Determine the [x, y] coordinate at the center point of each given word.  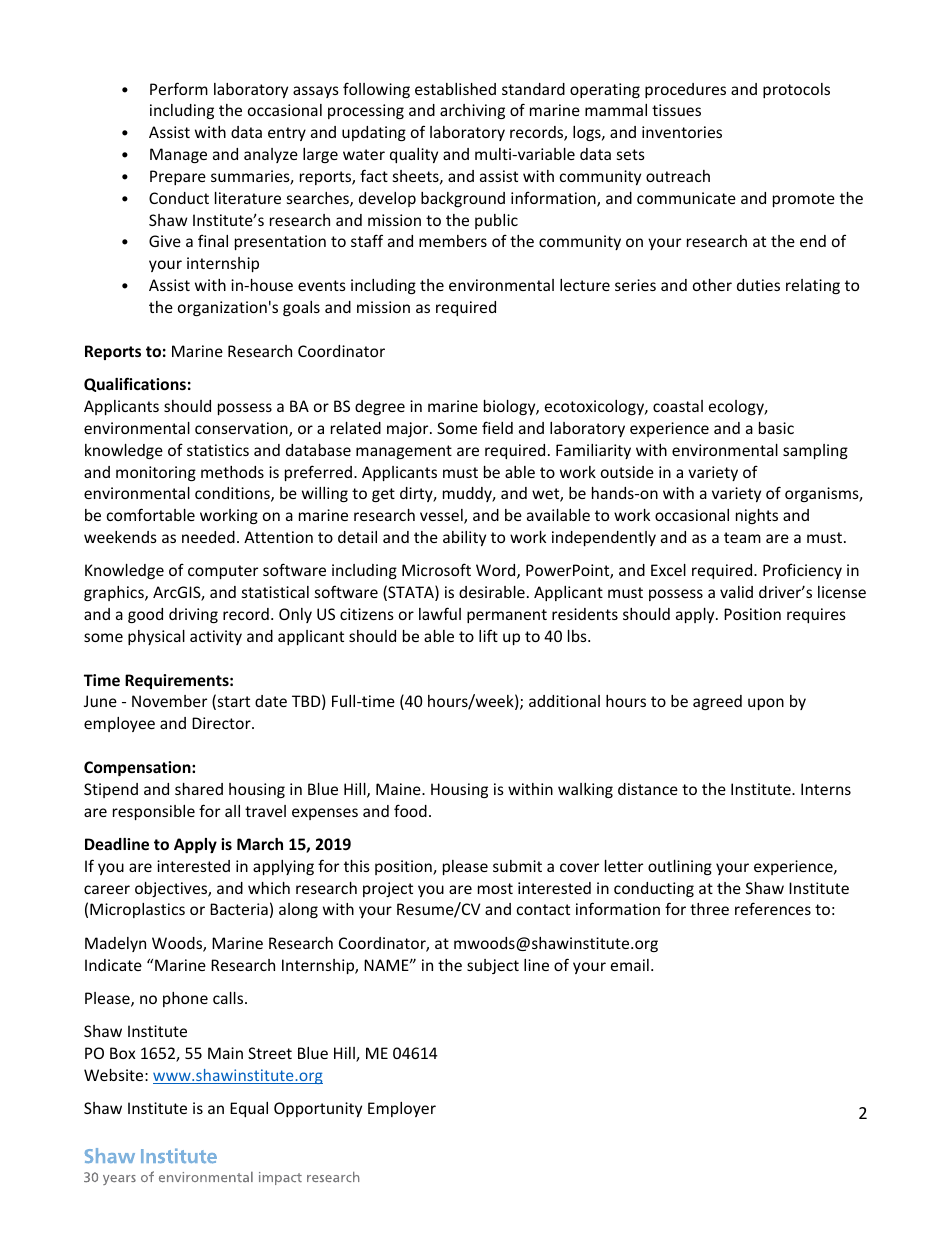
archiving [472, 111]
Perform [179, 88]
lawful [440, 613]
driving [193, 615]
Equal [249, 1109]
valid [736, 592]
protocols [796, 90]
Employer [402, 1109]
